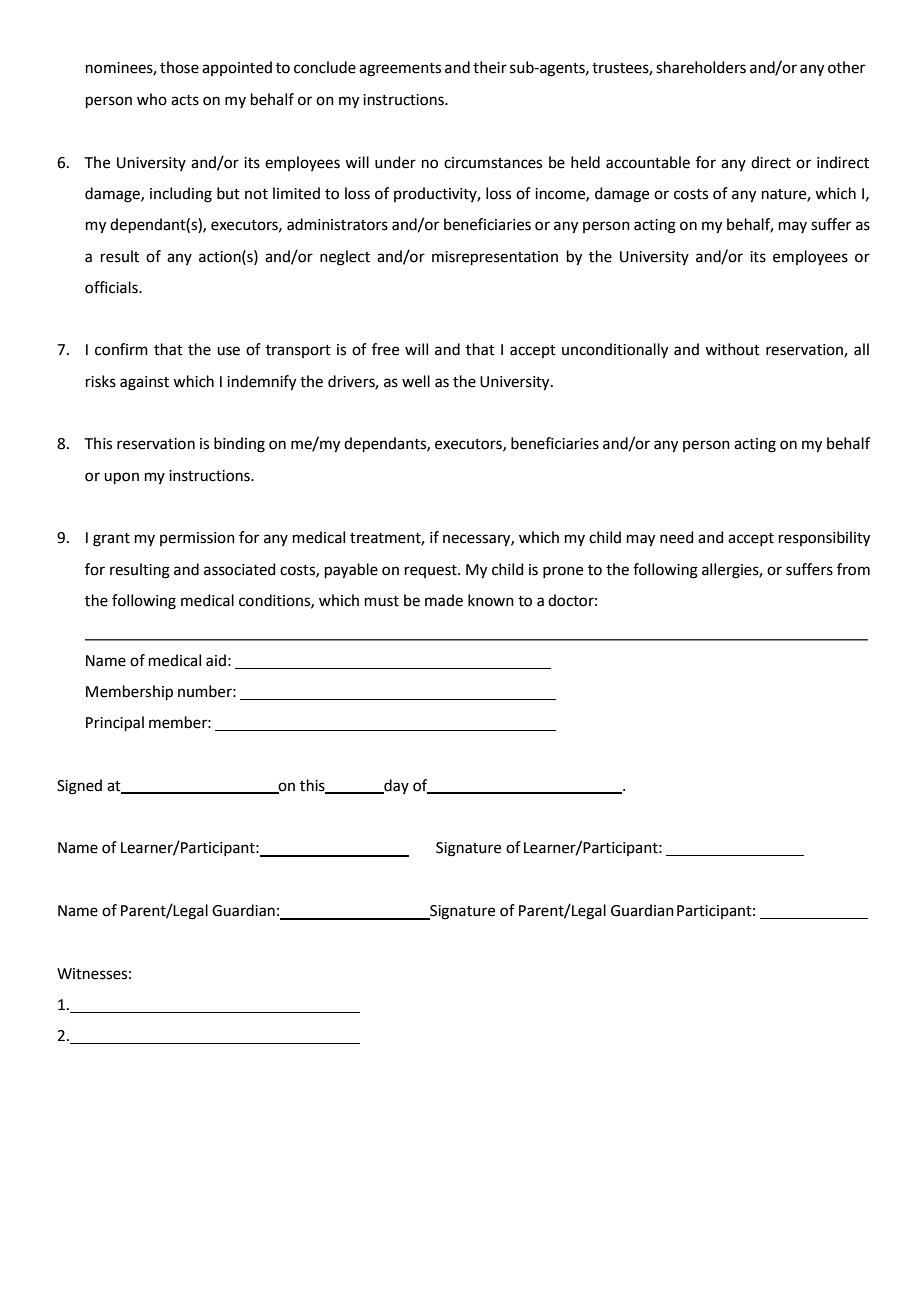  Describe the element at coordinates (197, 539) in the screenshot. I see `permission` at that location.
